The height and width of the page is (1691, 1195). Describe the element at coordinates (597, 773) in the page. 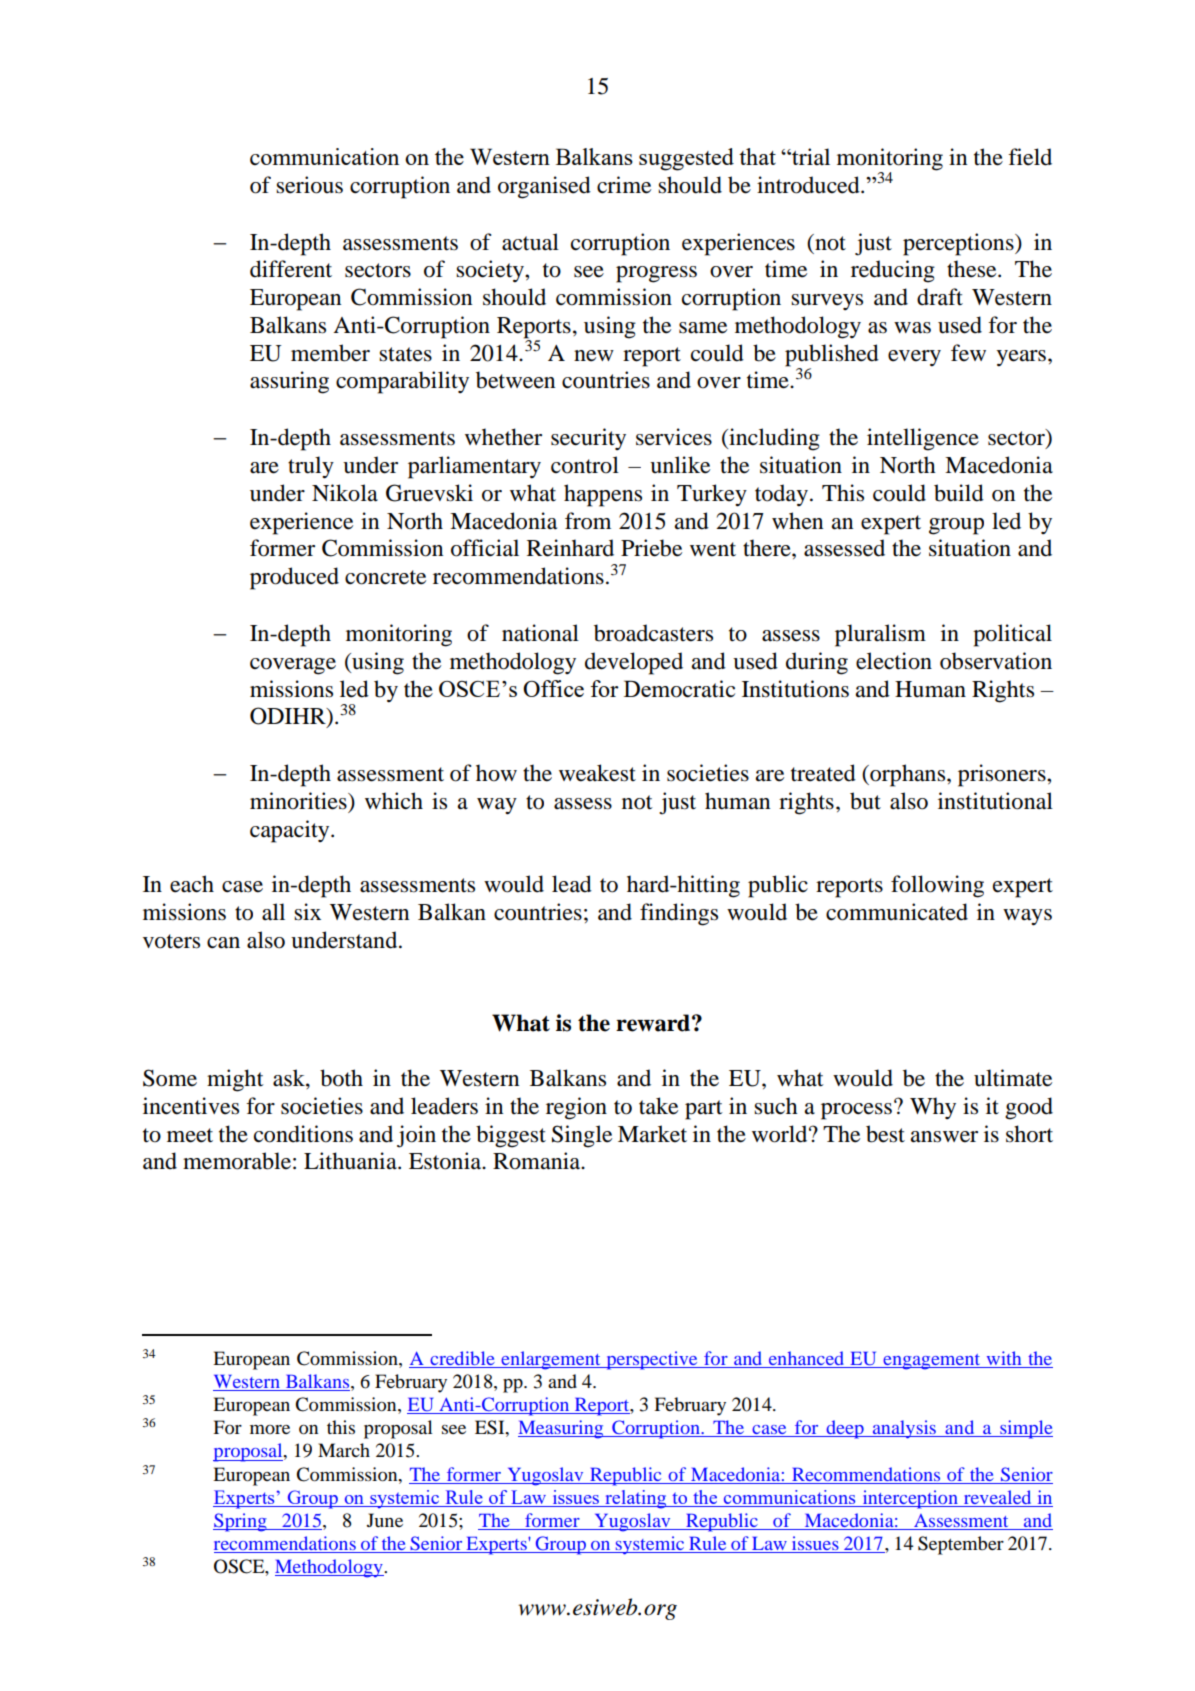

I see `weakest` at that location.
